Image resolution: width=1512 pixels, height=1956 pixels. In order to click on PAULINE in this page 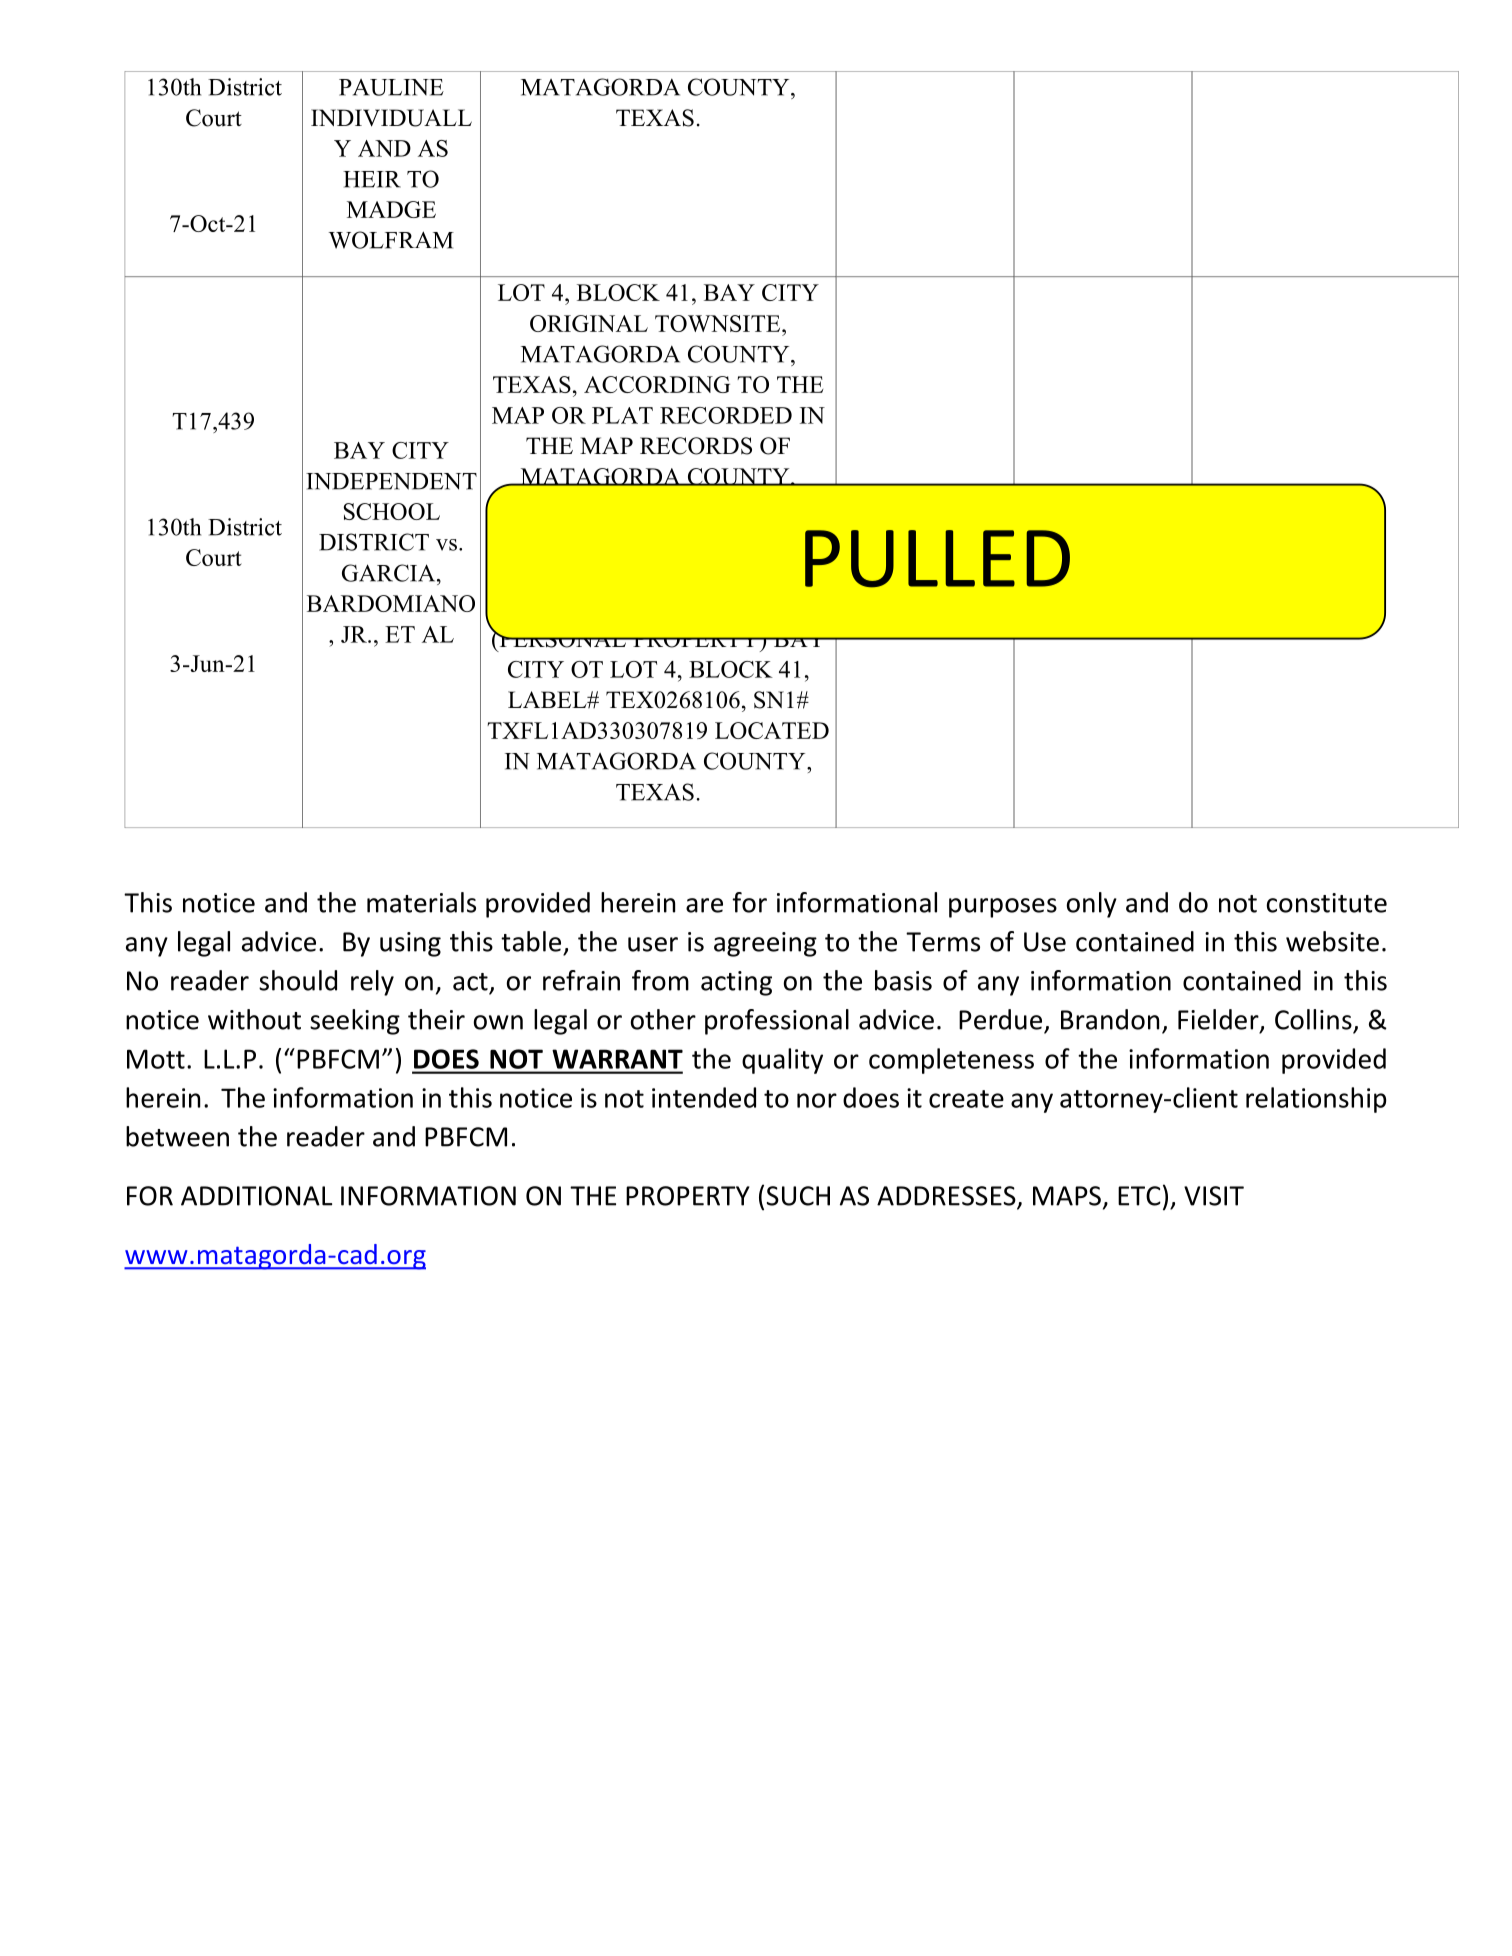, I will do `click(391, 87)`.
